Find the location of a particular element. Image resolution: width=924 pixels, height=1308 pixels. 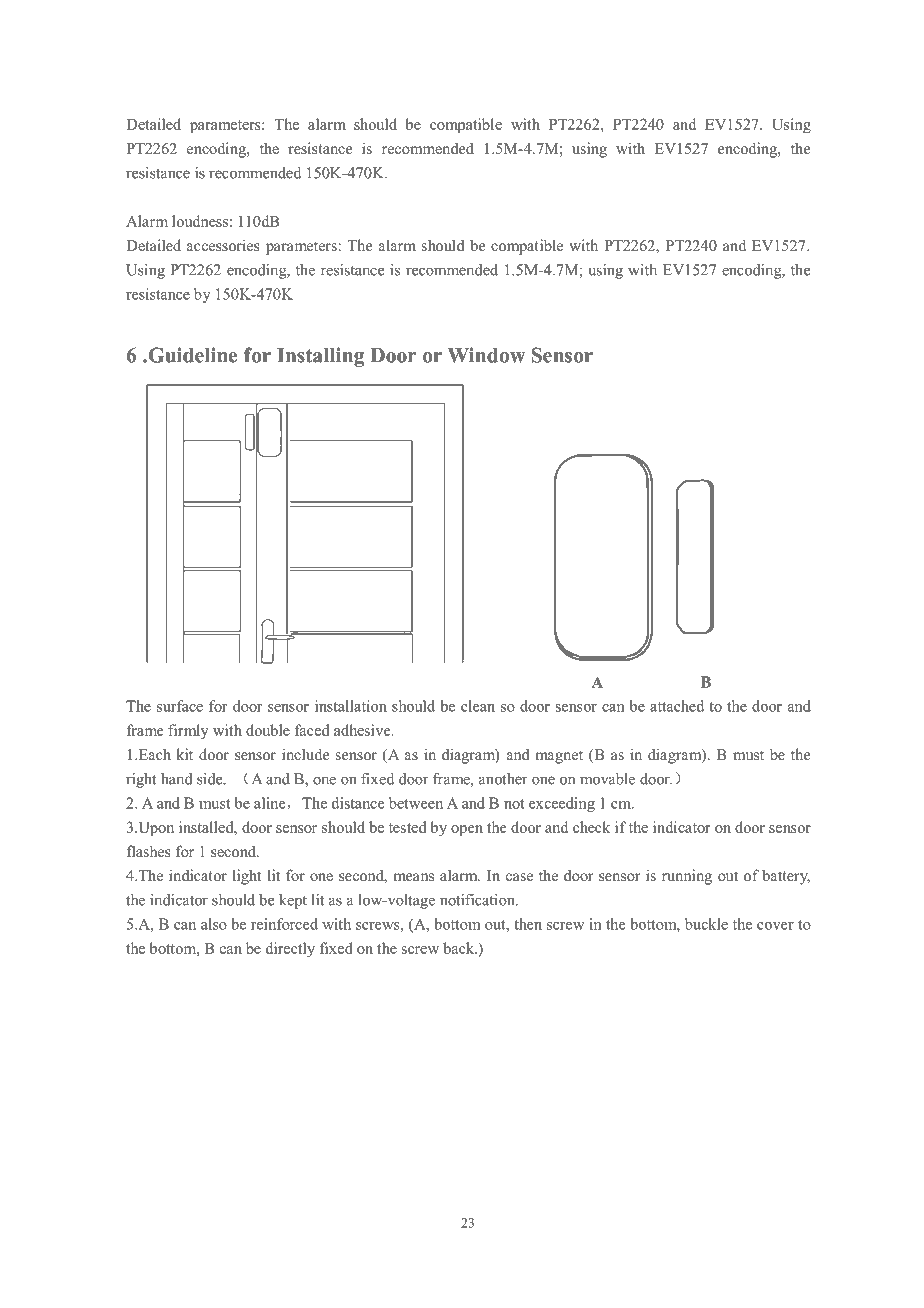

back is located at coordinates (460, 948).
